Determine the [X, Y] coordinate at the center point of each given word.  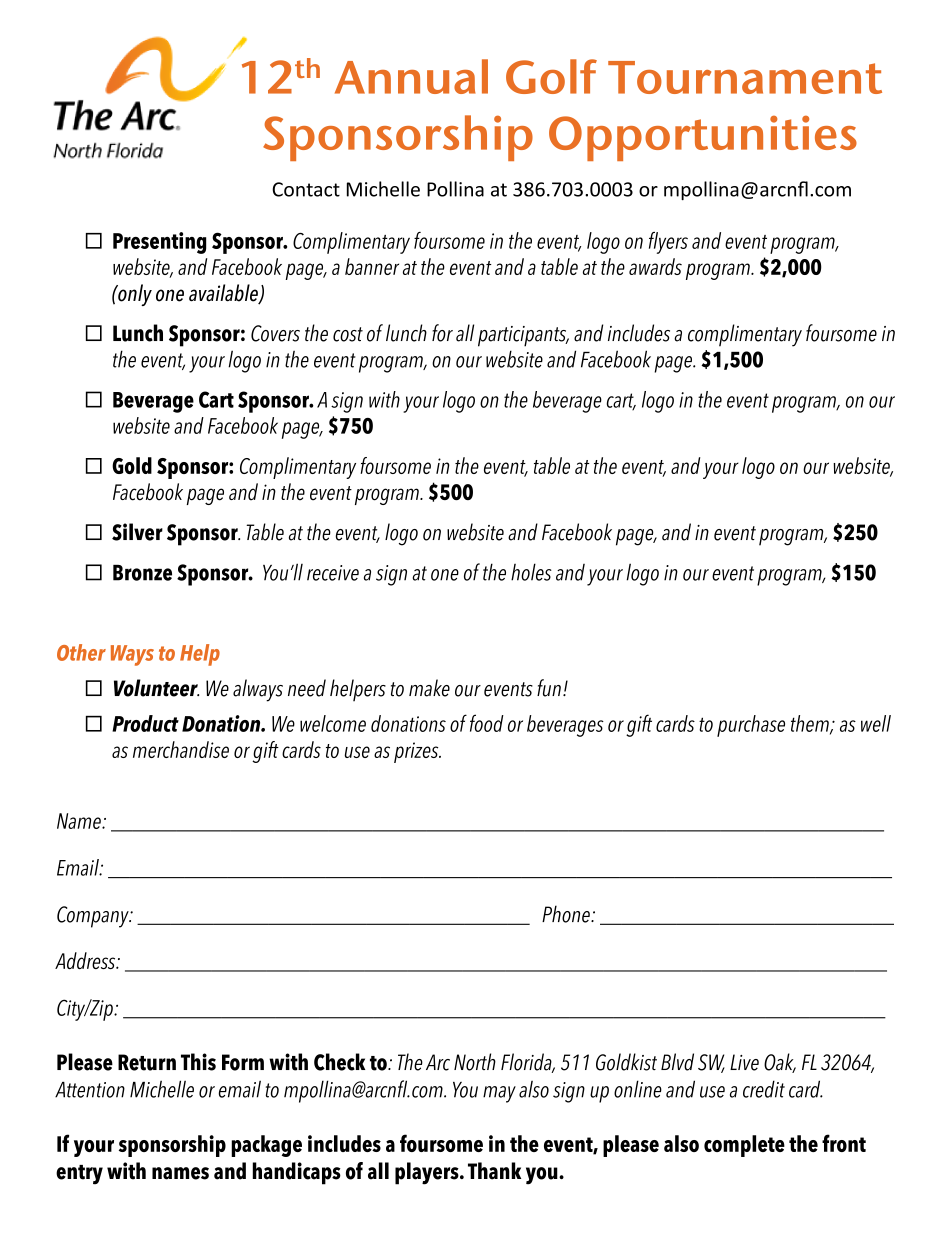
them [811, 724]
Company [94, 917]
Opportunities [703, 138]
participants [523, 336]
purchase [751, 726]
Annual [411, 76]
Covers [275, 333]
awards [655, 266]
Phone [567, 914]
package [266, 1146]
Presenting [159, 243]
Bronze [142, 573]
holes [531, 572]
